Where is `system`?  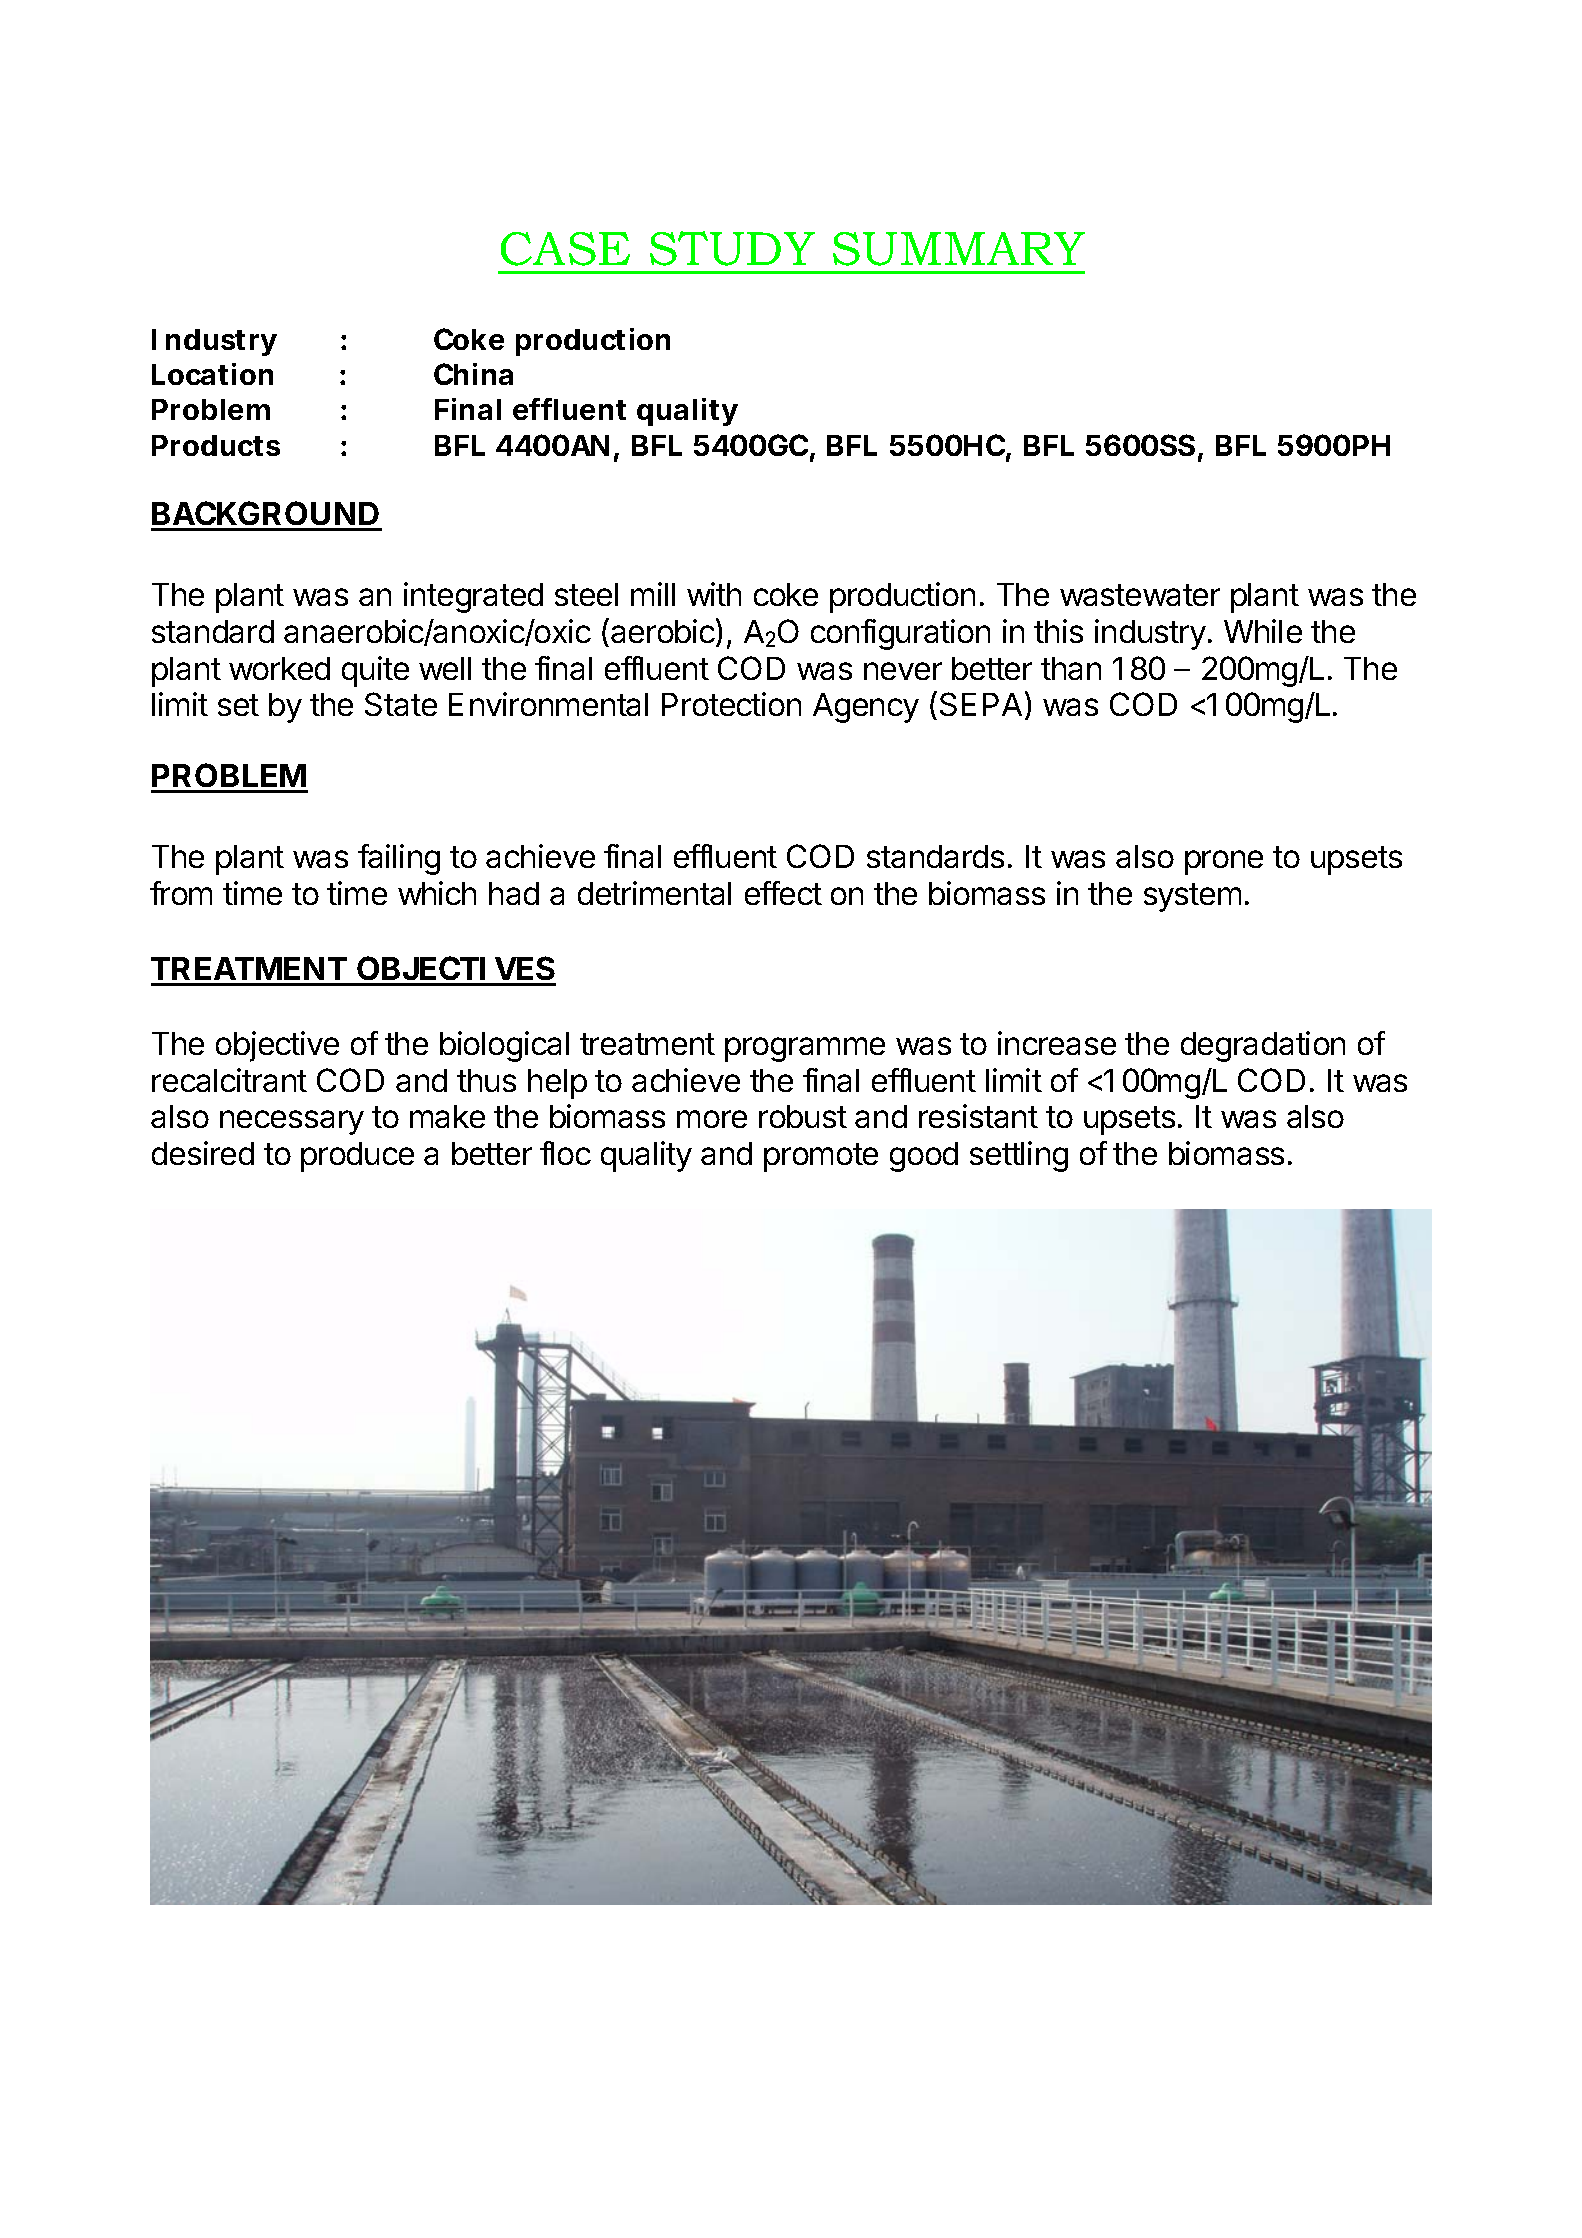
system is located at coordinates (1192, 897).
